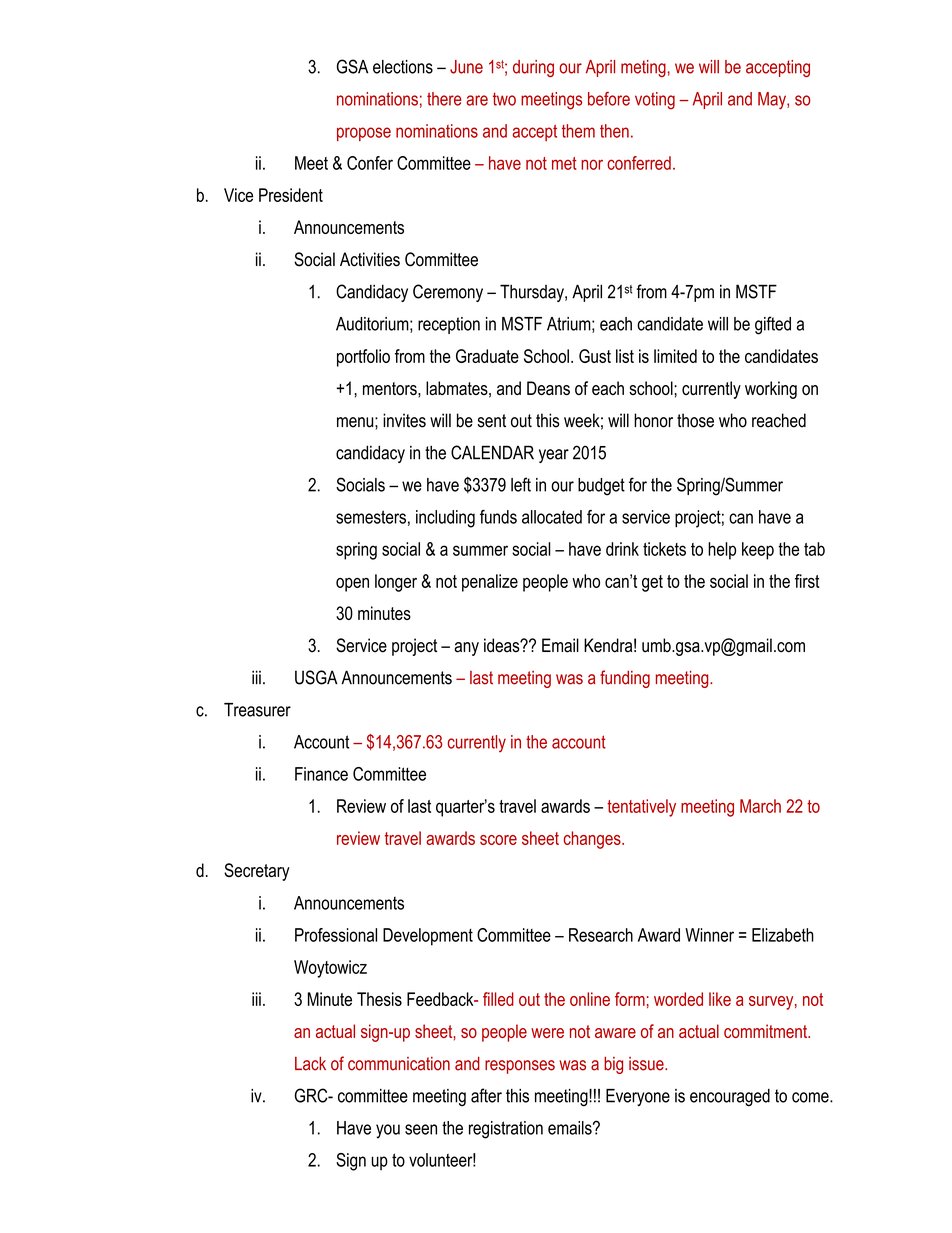 The width and height of the document is (952, 1233). I want to click on penalize, so click(490, 583).
